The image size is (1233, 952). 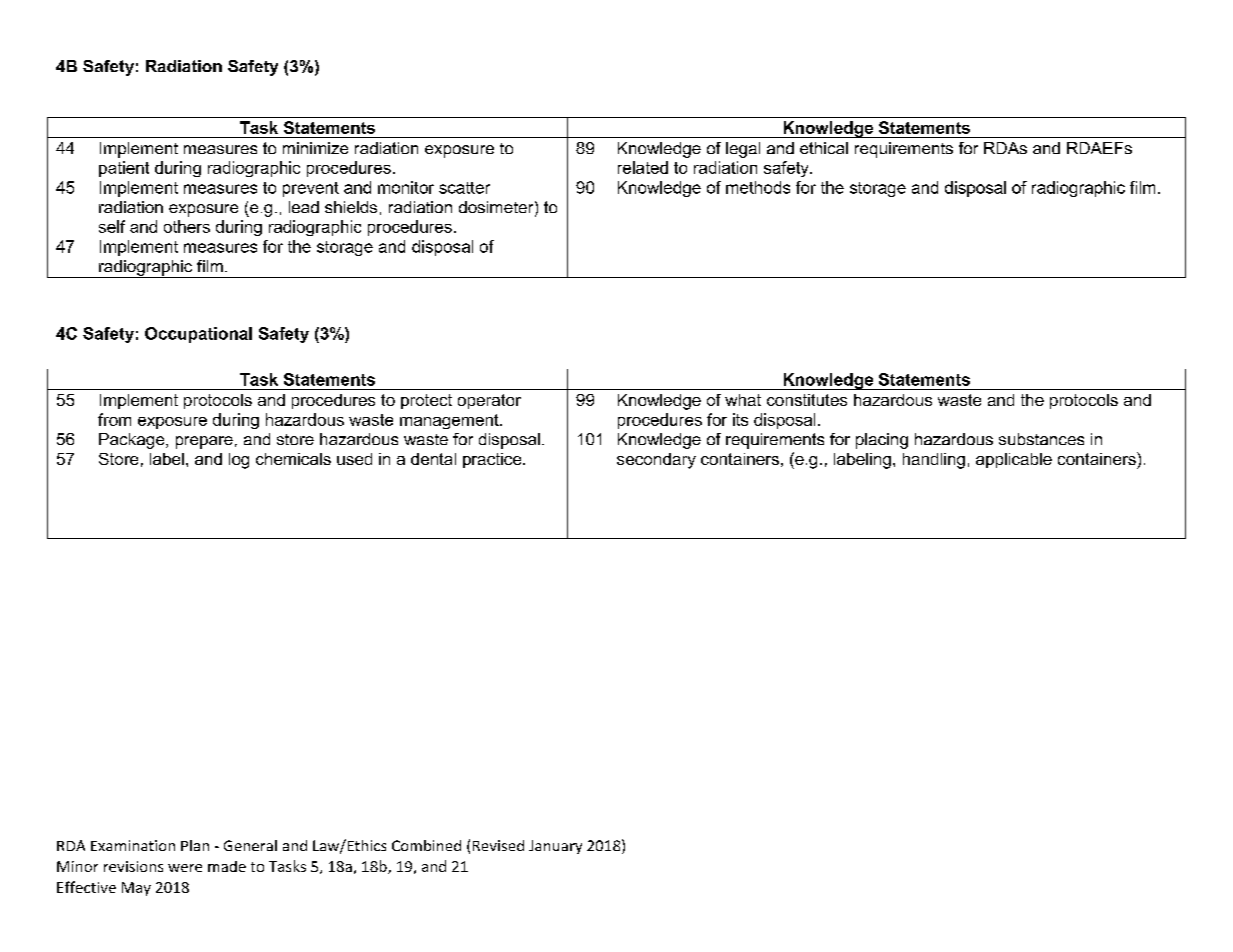 What do you see at coordinates (198, 335) in the screenshot?
I see `Occupational` at bounding box center [198, 335].
